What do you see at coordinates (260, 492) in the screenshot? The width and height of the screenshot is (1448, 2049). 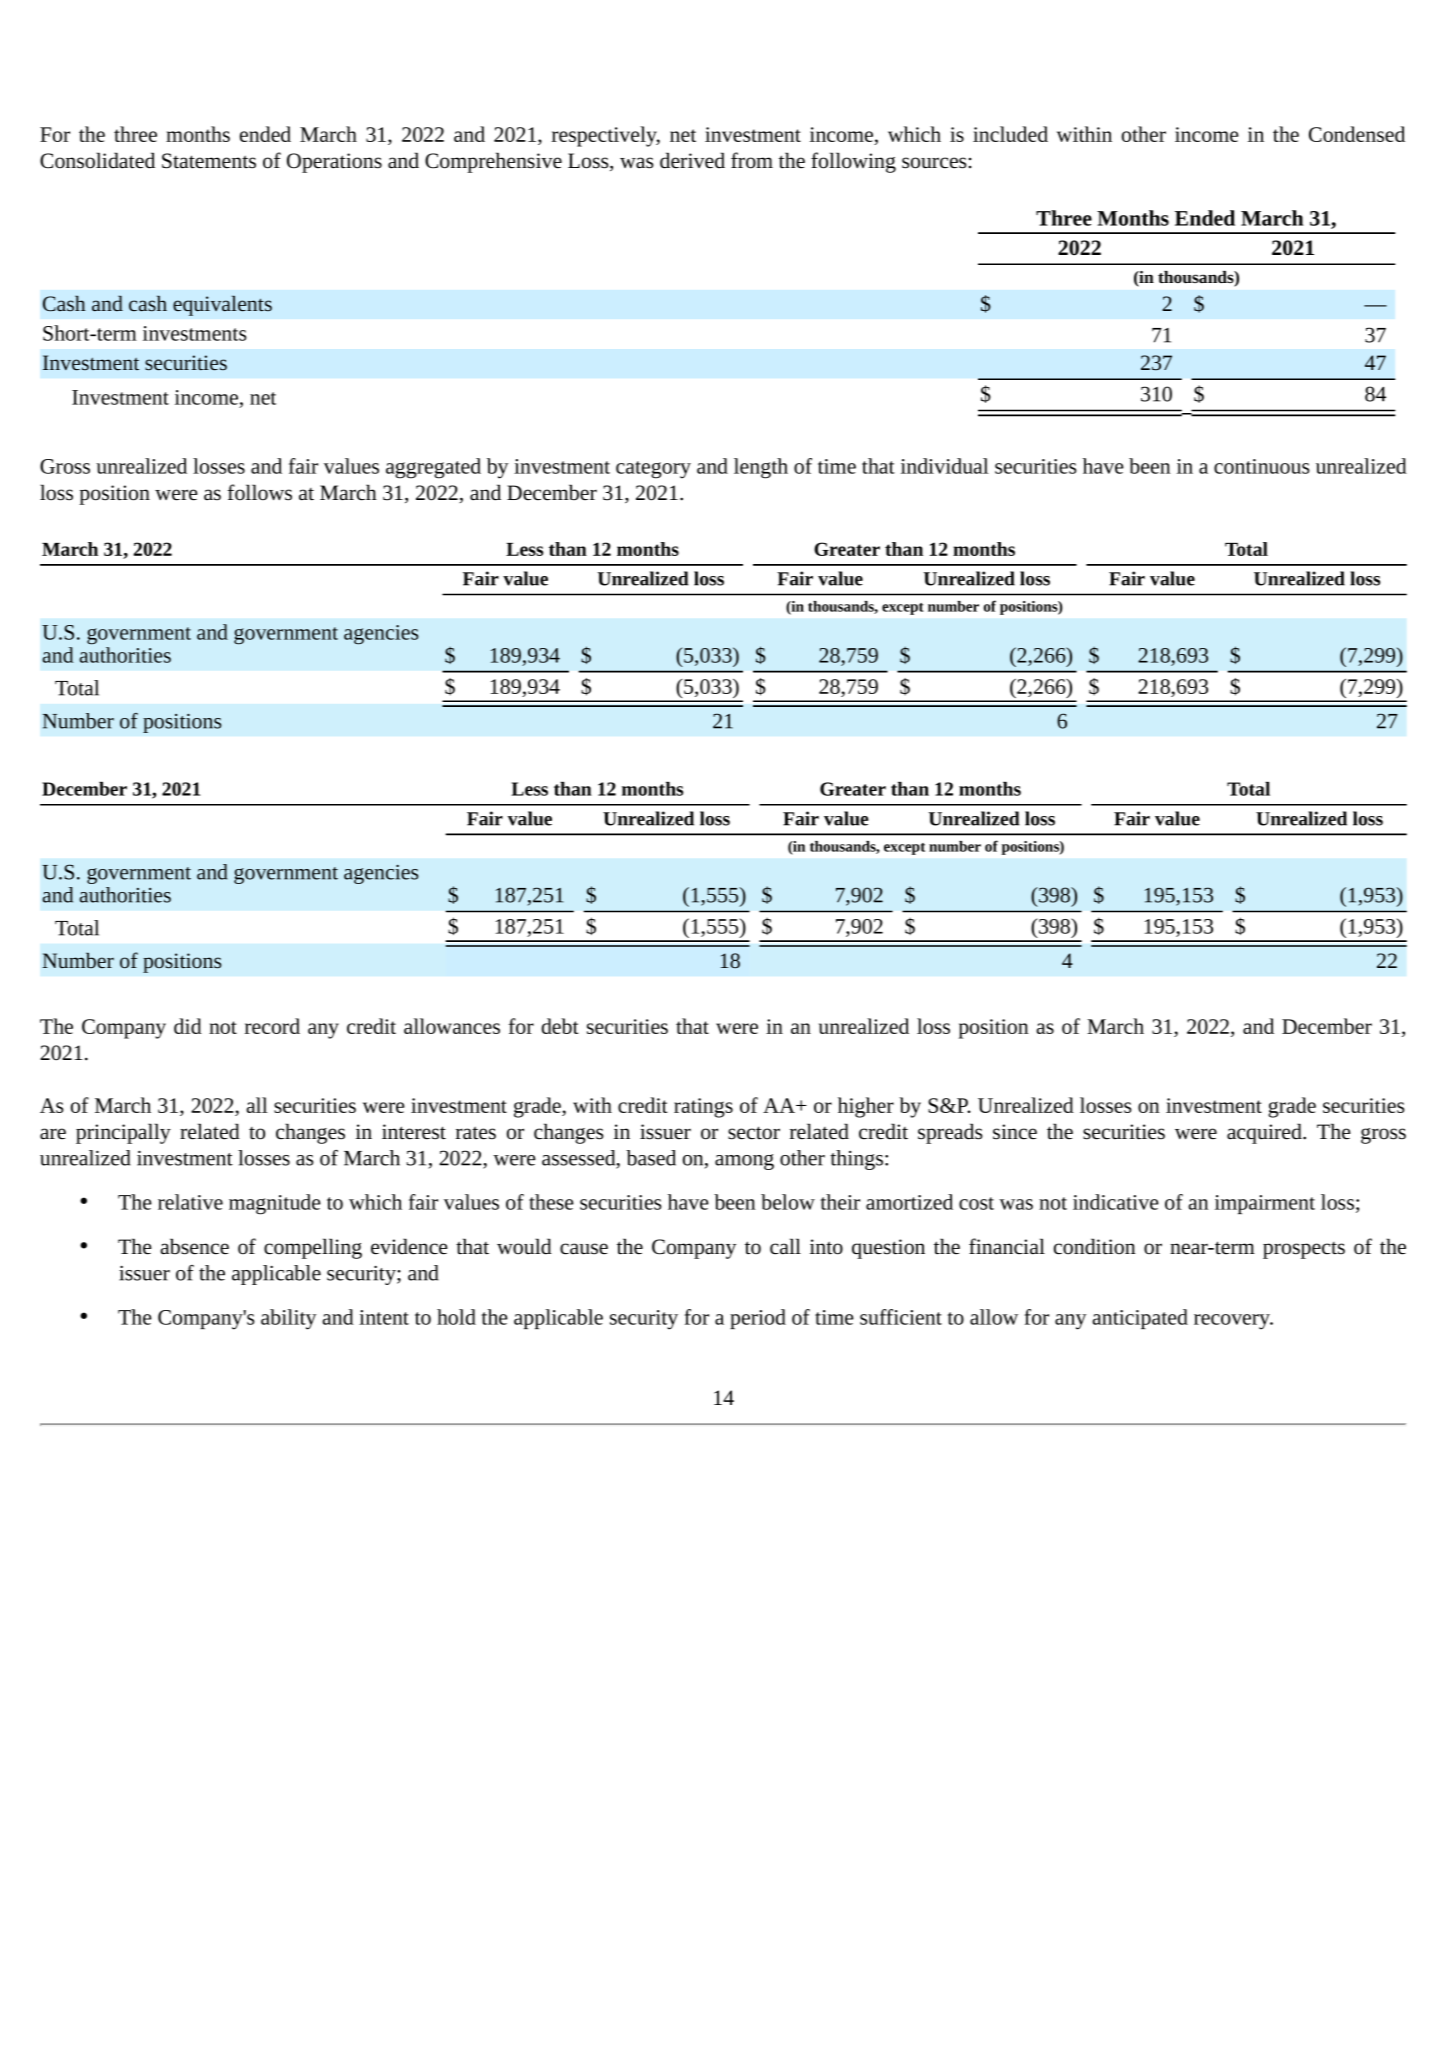 I see `follows` at bounding box center [260, 492].
